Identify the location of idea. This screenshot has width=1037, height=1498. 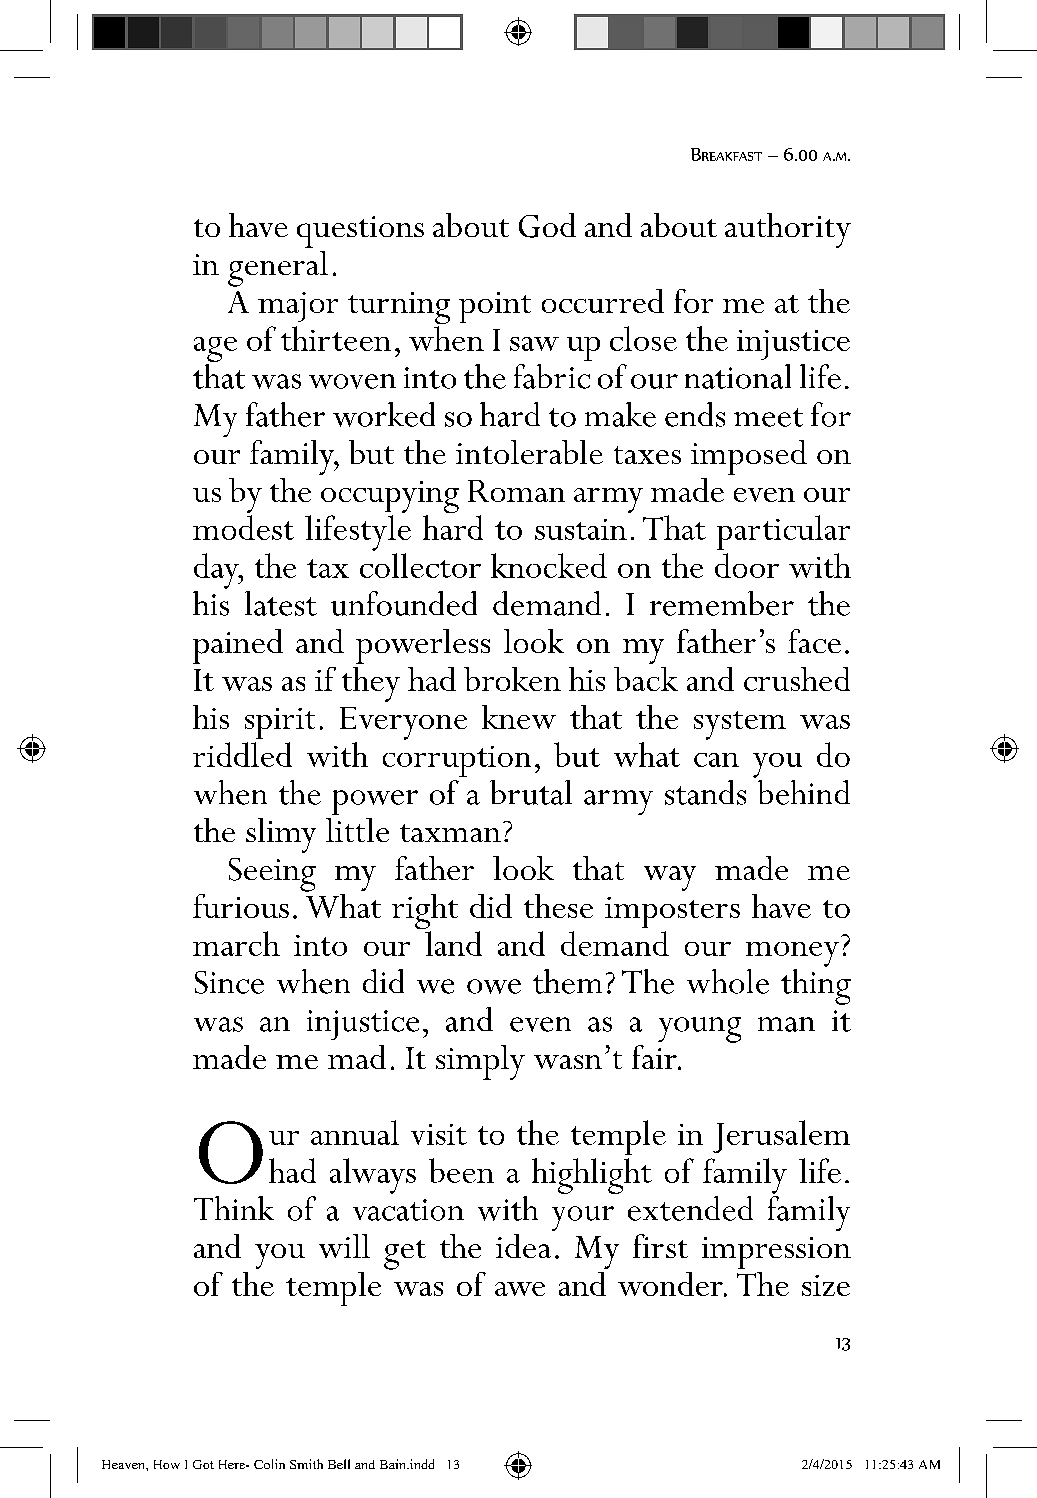
(523, 1246).
